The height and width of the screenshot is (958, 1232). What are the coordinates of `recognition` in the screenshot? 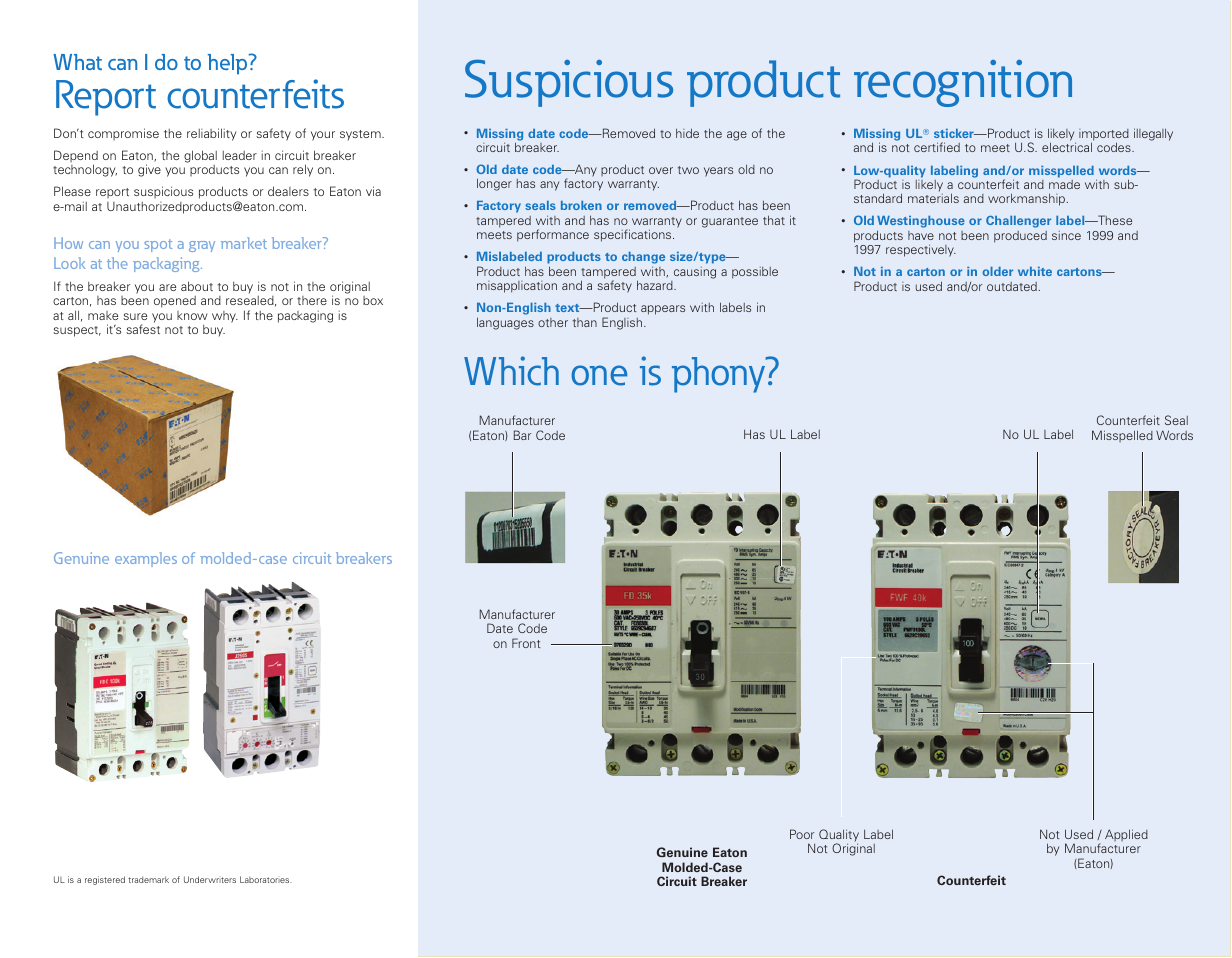 It's located at (963, 83).
